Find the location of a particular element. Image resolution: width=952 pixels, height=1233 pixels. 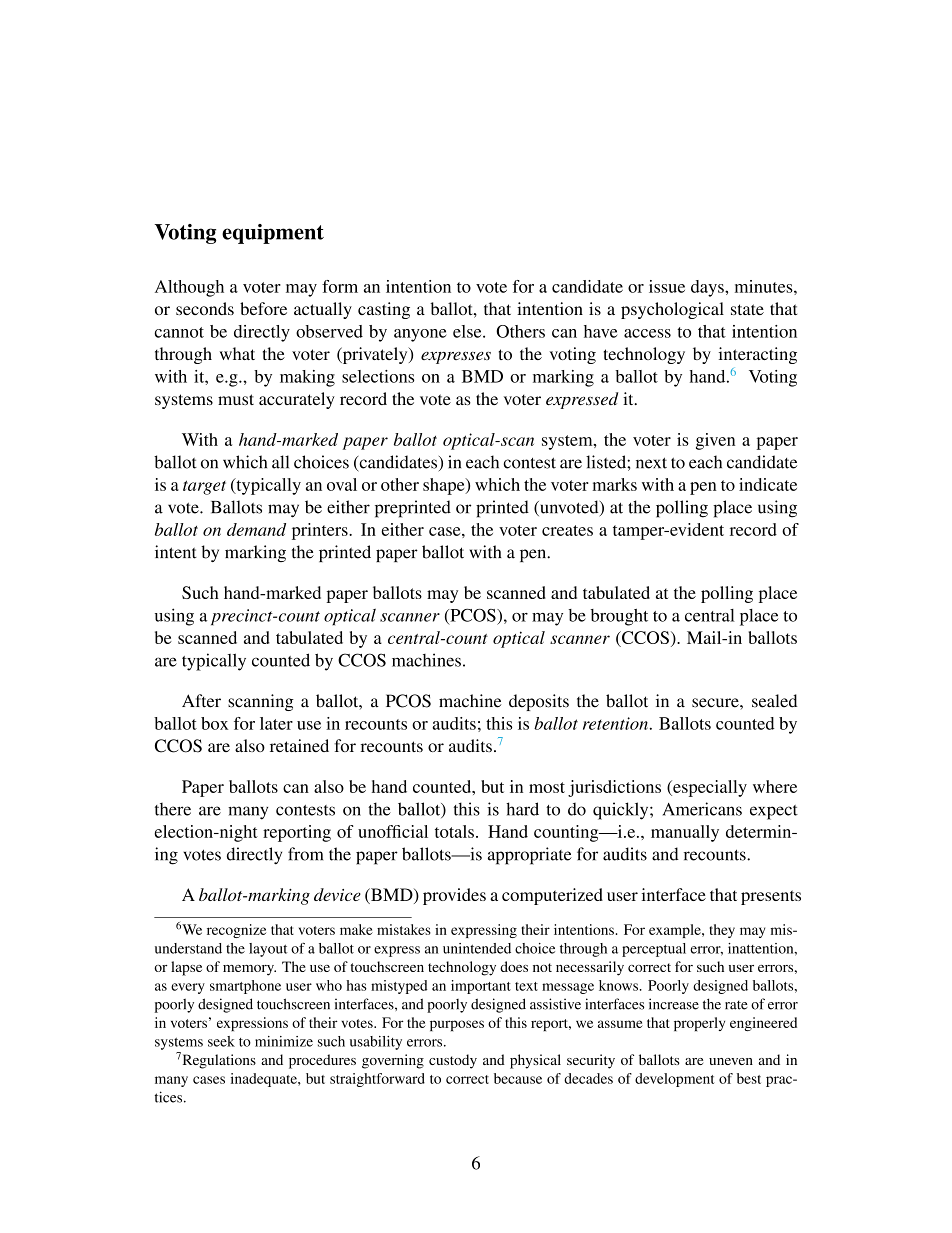

especially is located at coordinates (709, 788).
